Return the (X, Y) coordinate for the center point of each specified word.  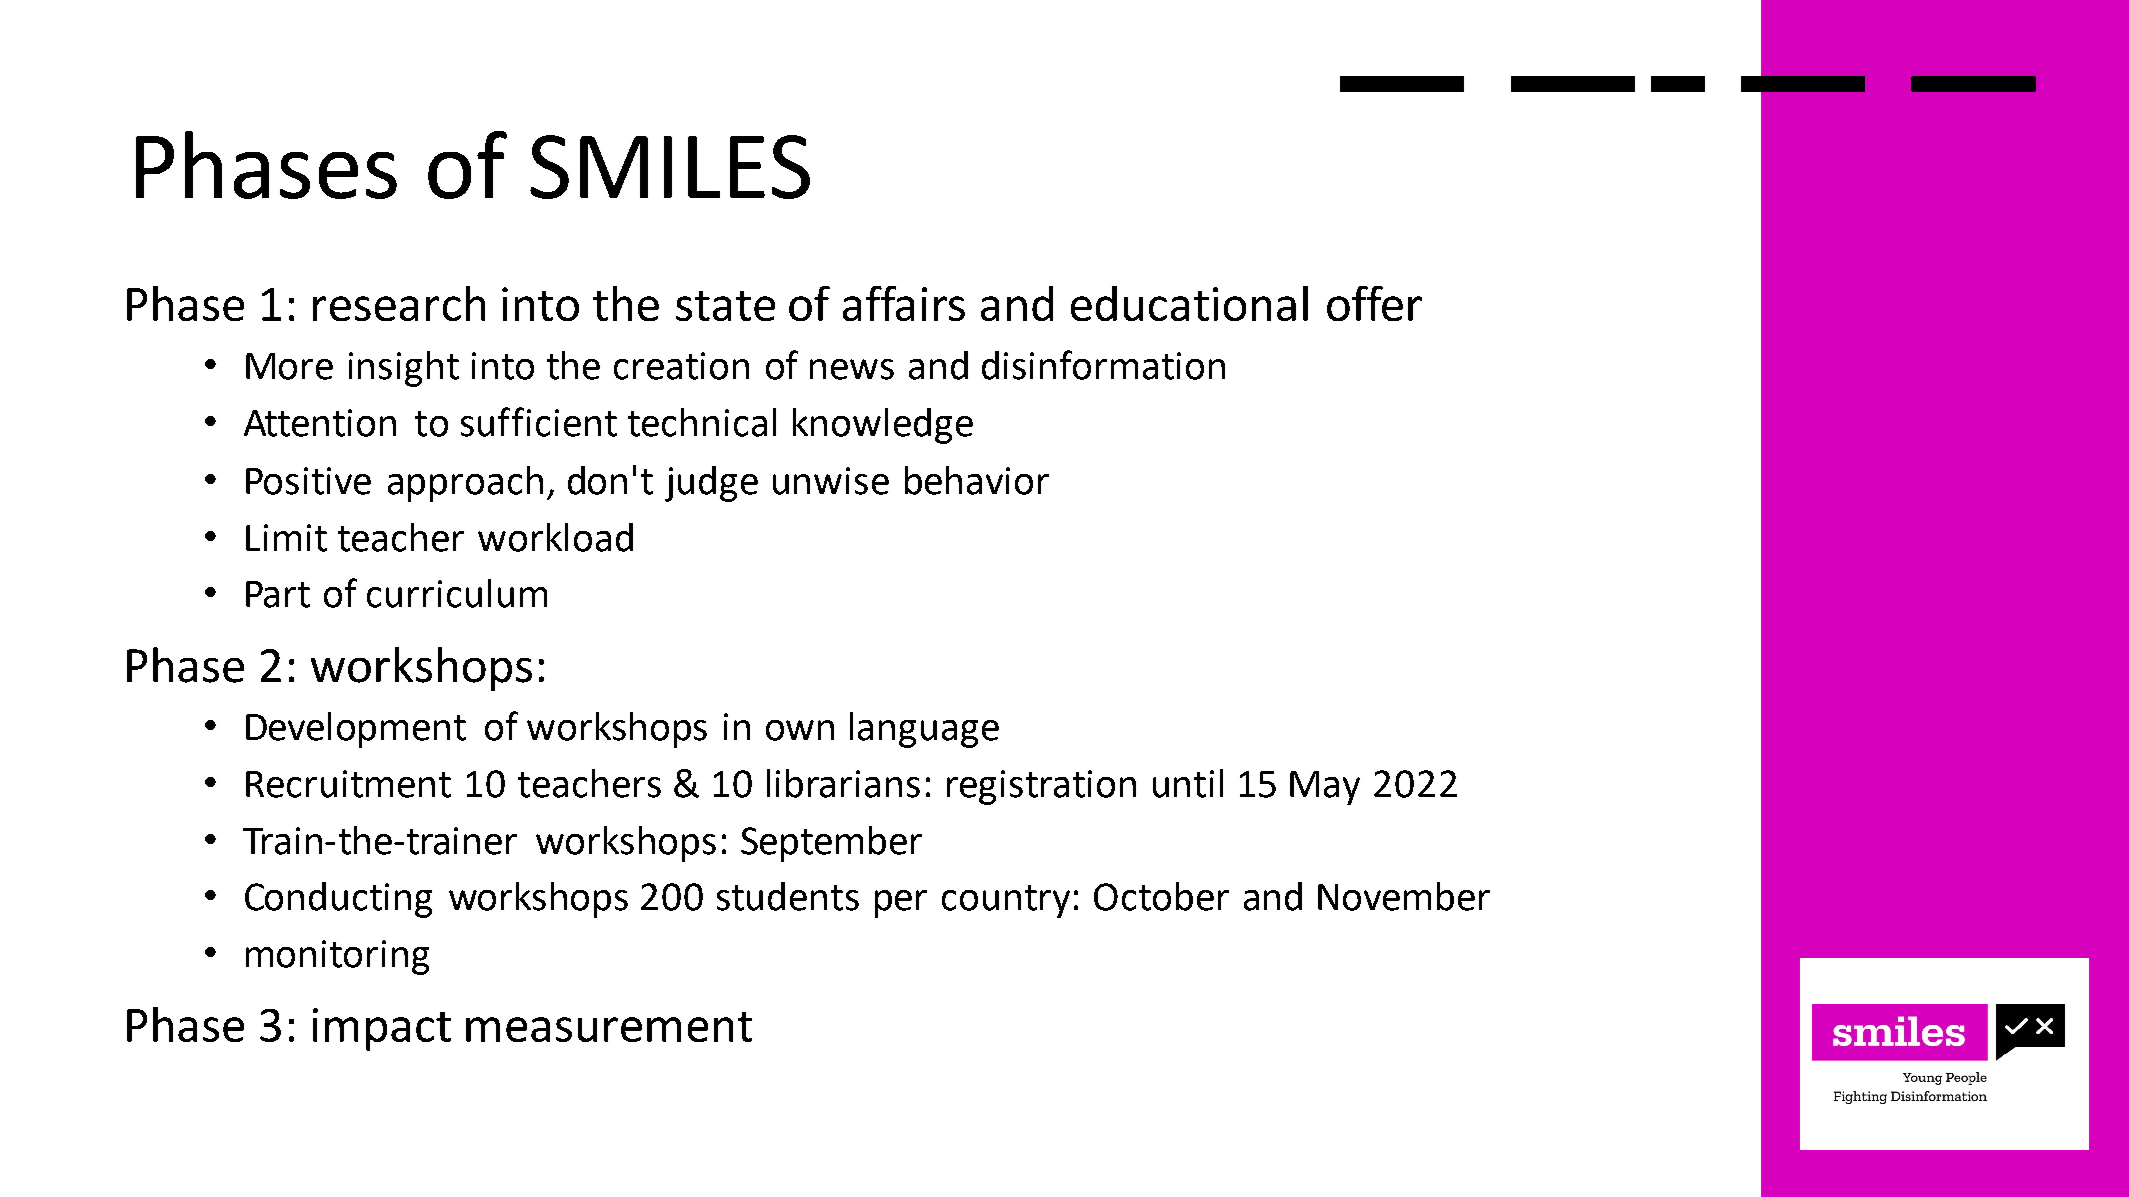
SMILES (670, 167)
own (800, 730)
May (1325, 788)
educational (1189, 303)
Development (356, 730)
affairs (904, 303)
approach (465, 484)
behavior (977, 480)
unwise (831, 481)
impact (382, 1029)
